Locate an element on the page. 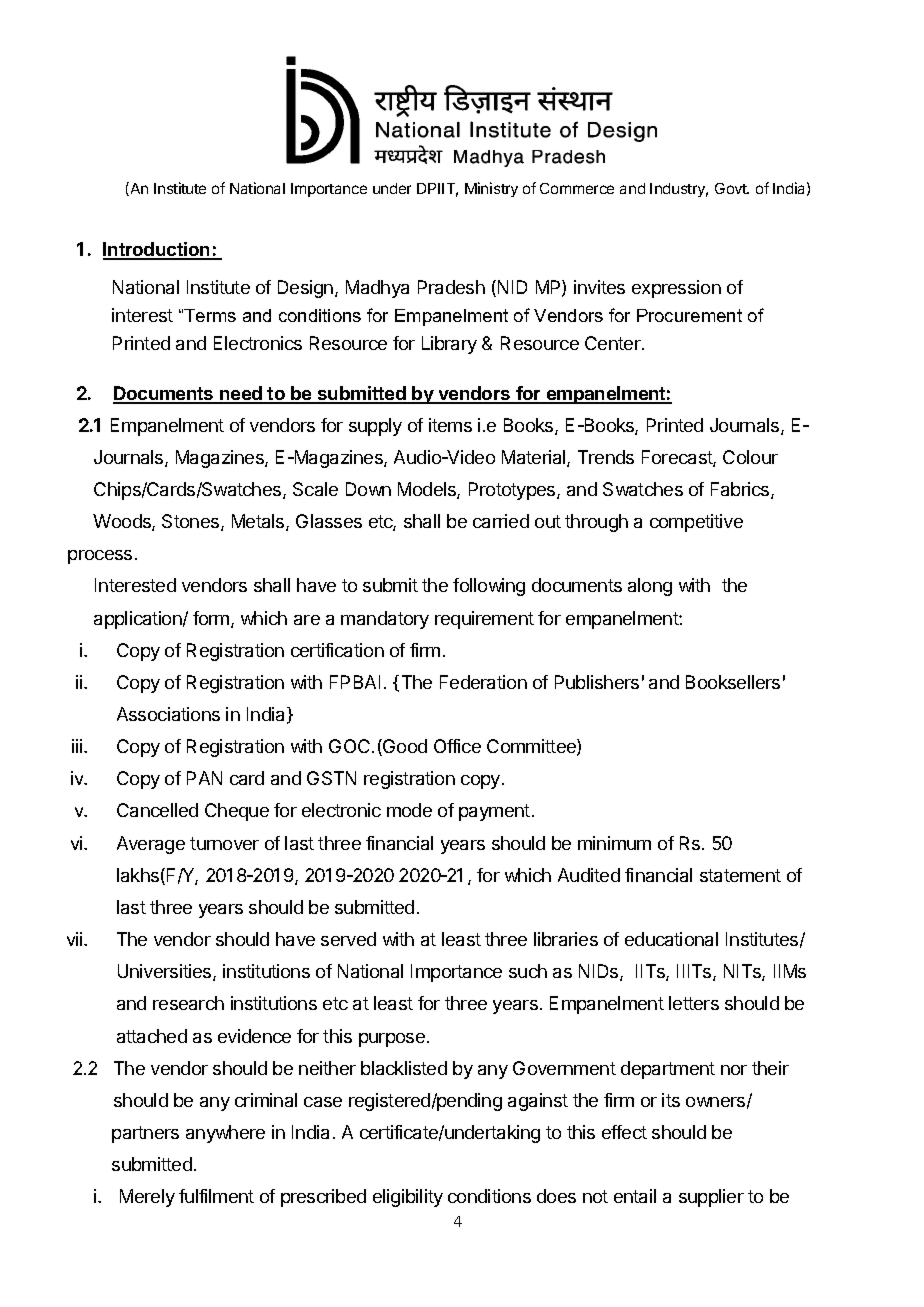 The width and height of the document is (924, 1307). Ministry is located at coordinates (491, 189).
